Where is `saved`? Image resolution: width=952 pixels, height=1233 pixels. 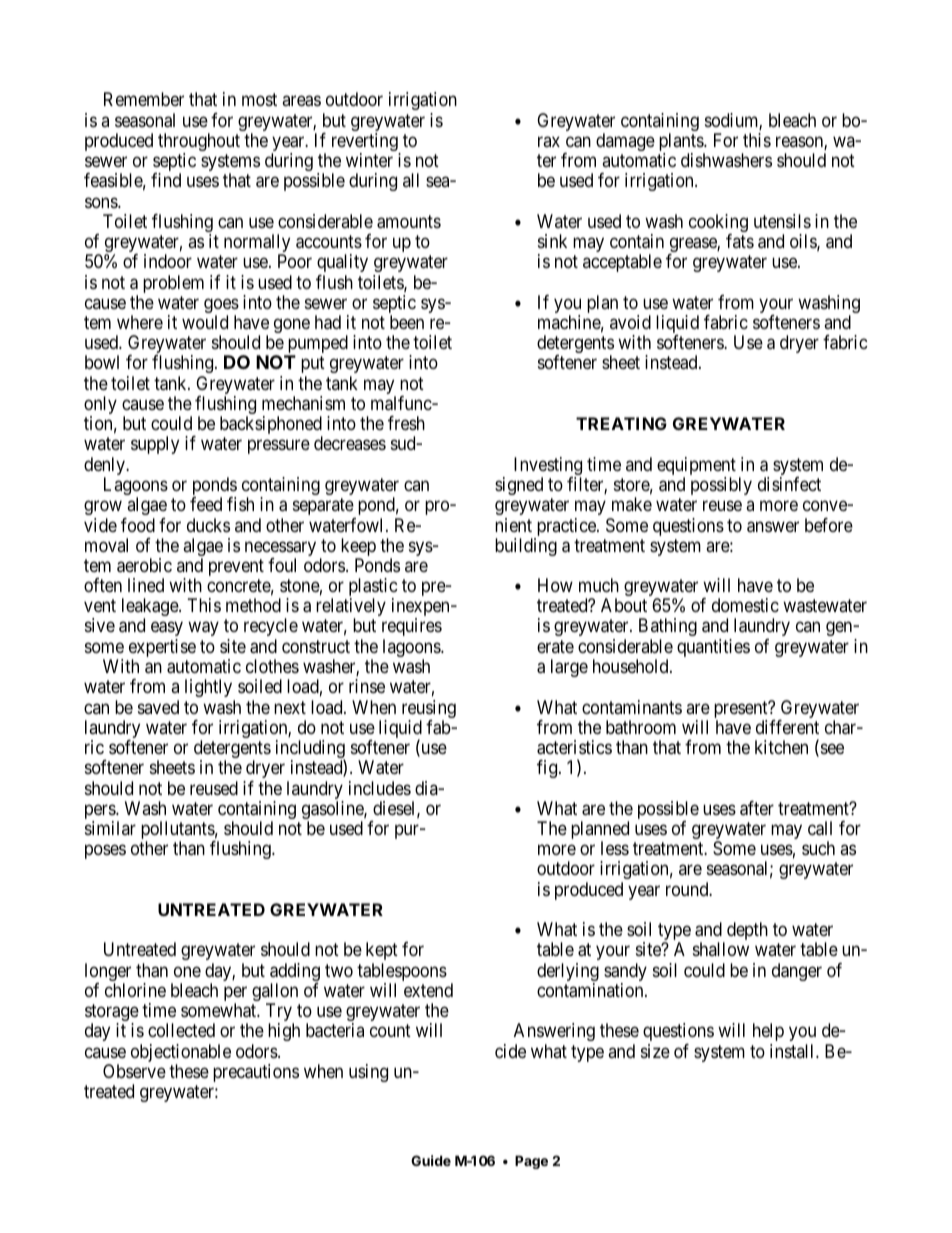 saved is located at coordinates (158, 707).
